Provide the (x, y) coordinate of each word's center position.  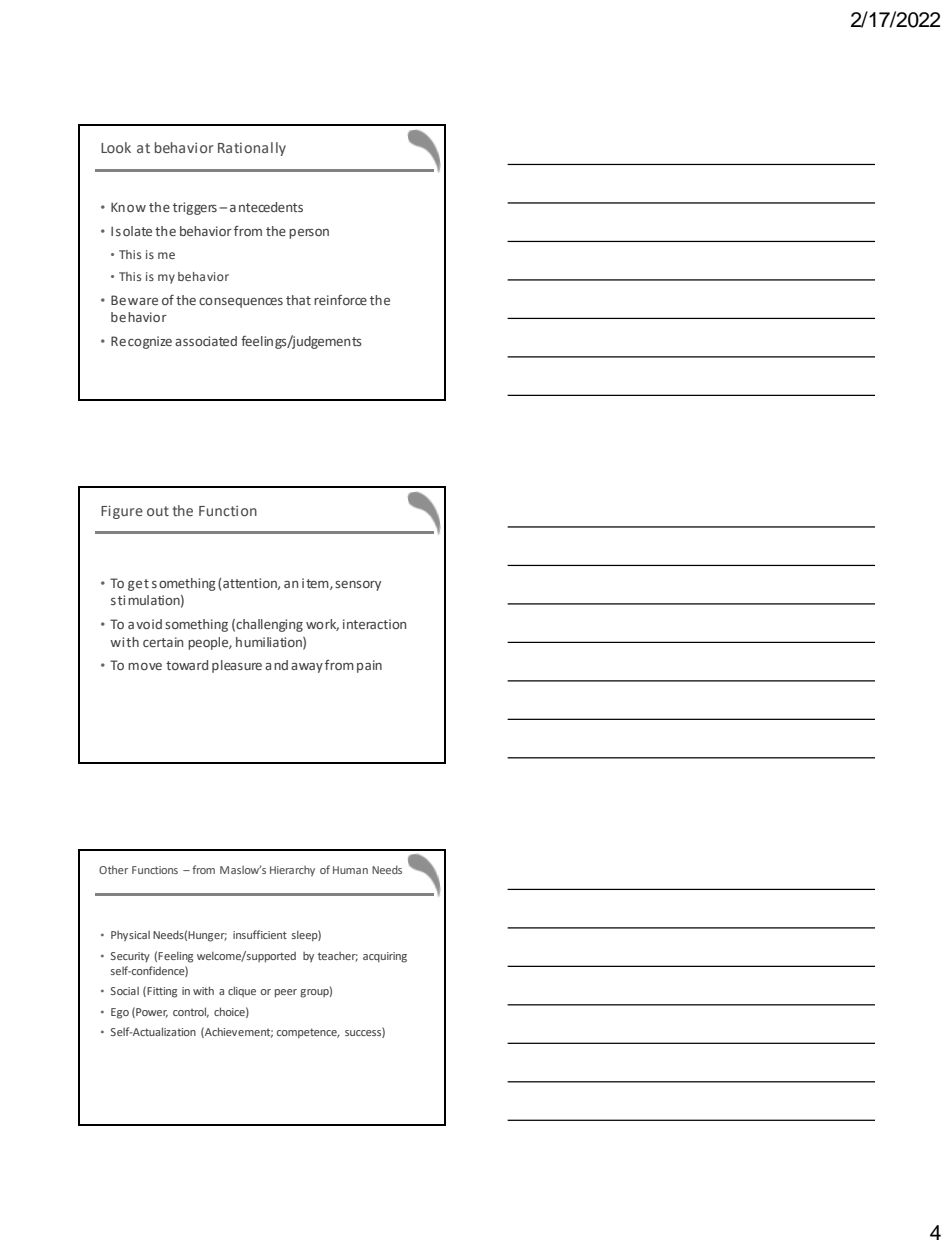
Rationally (252, 149)
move (145, 666)
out (158, 511)
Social (125, 991)
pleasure (237, 666)
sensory (358, 586)
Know (128, 207)
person (309, 234)
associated (206, 341)
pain (369, 666)
